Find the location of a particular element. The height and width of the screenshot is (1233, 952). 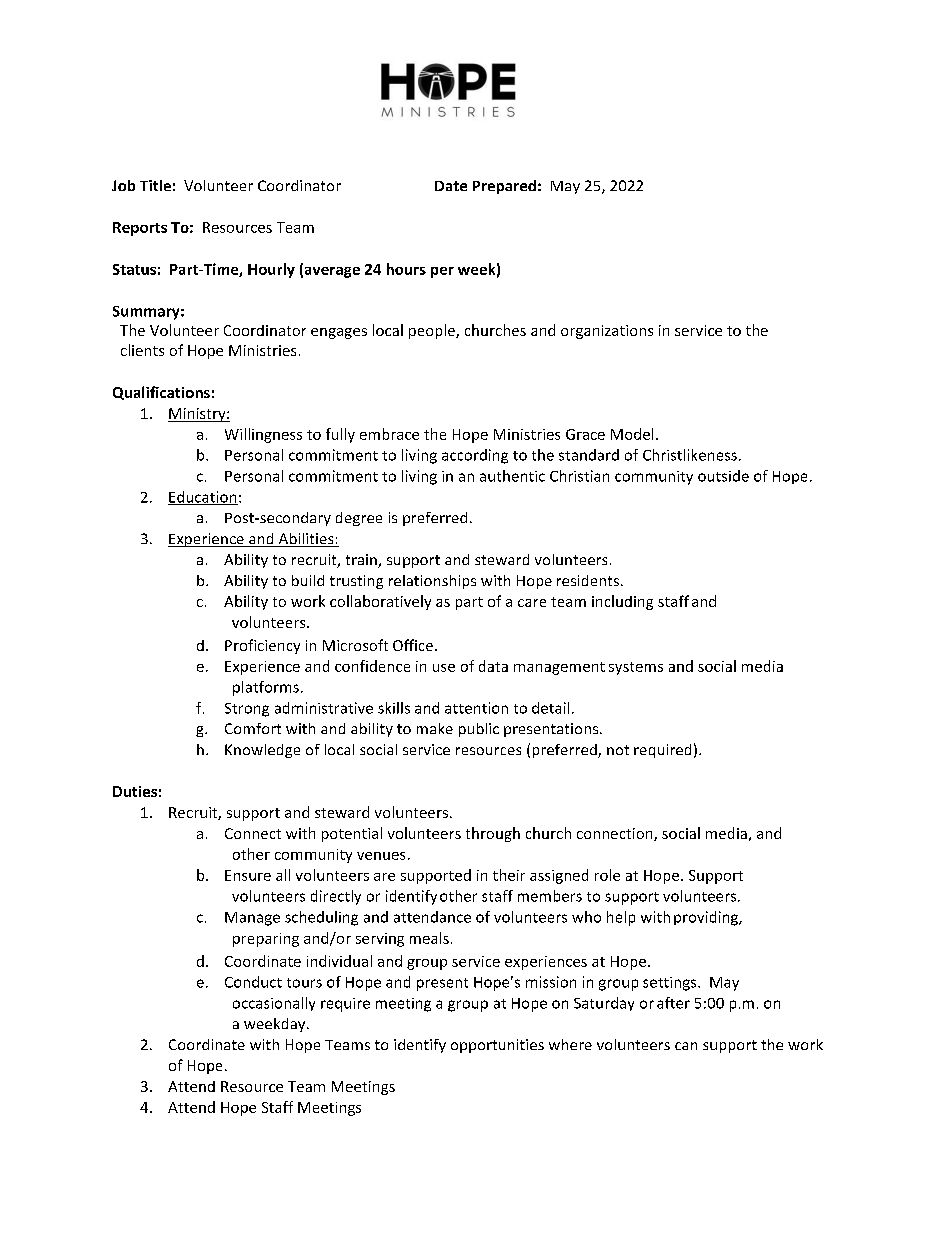

role is located at coordinates (607, 875).
